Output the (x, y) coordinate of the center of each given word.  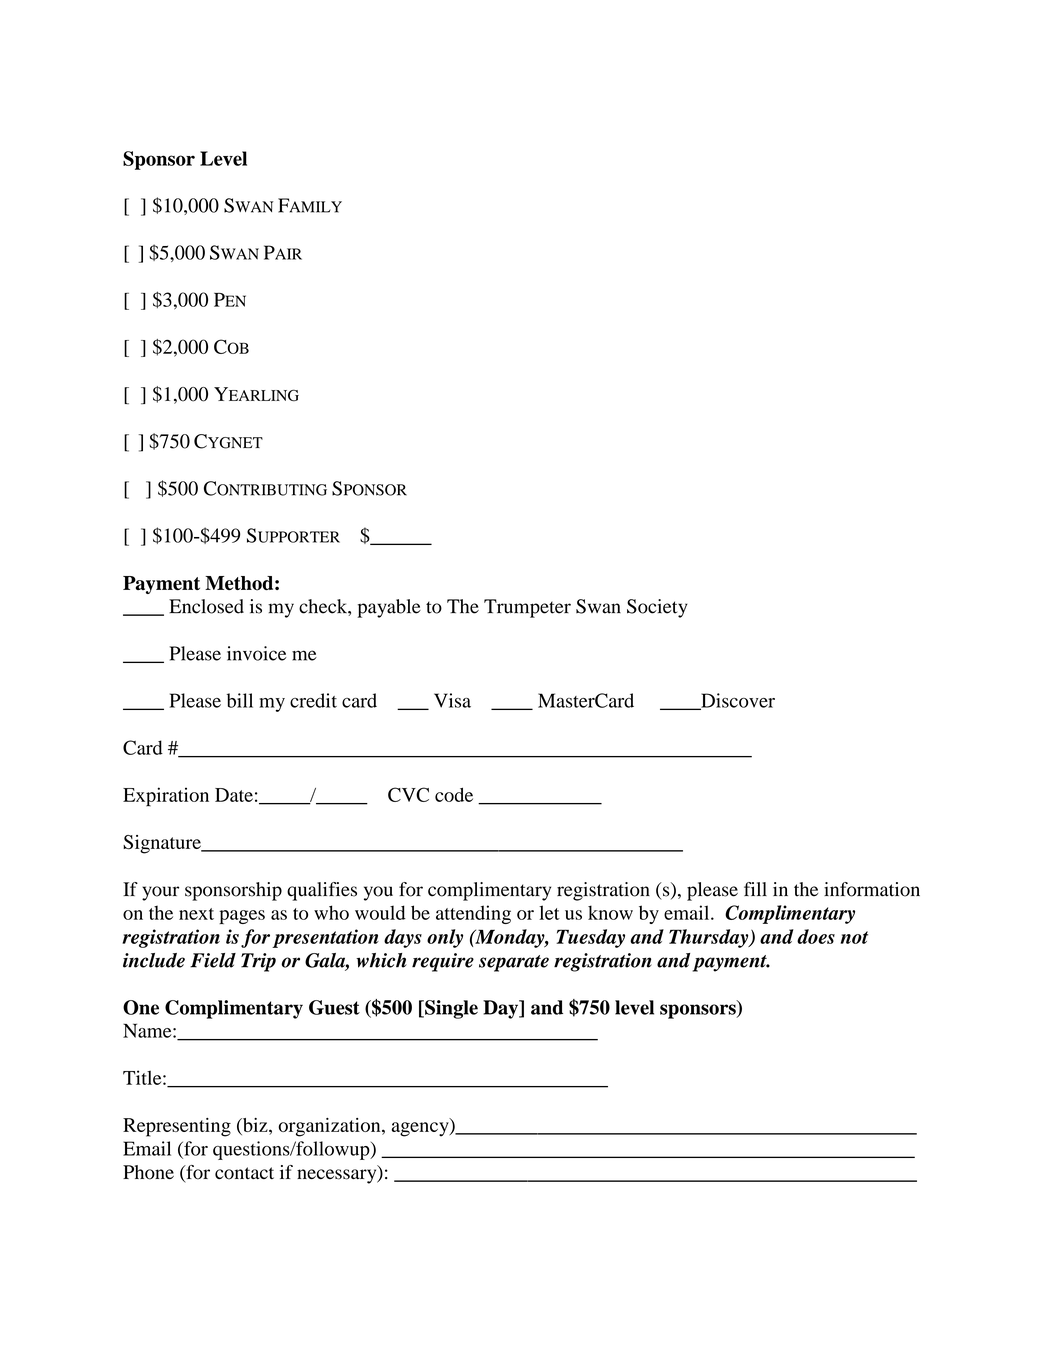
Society (657, 608)
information (872, 889)
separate (514, 963)
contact (244, 1173)
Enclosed (206, 606)
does (816, 936)
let (549, 912)
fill (755, 889)
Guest (334, 1007)
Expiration (166, 797)
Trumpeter (527, 608)
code (454, 794)
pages (242, 917)
